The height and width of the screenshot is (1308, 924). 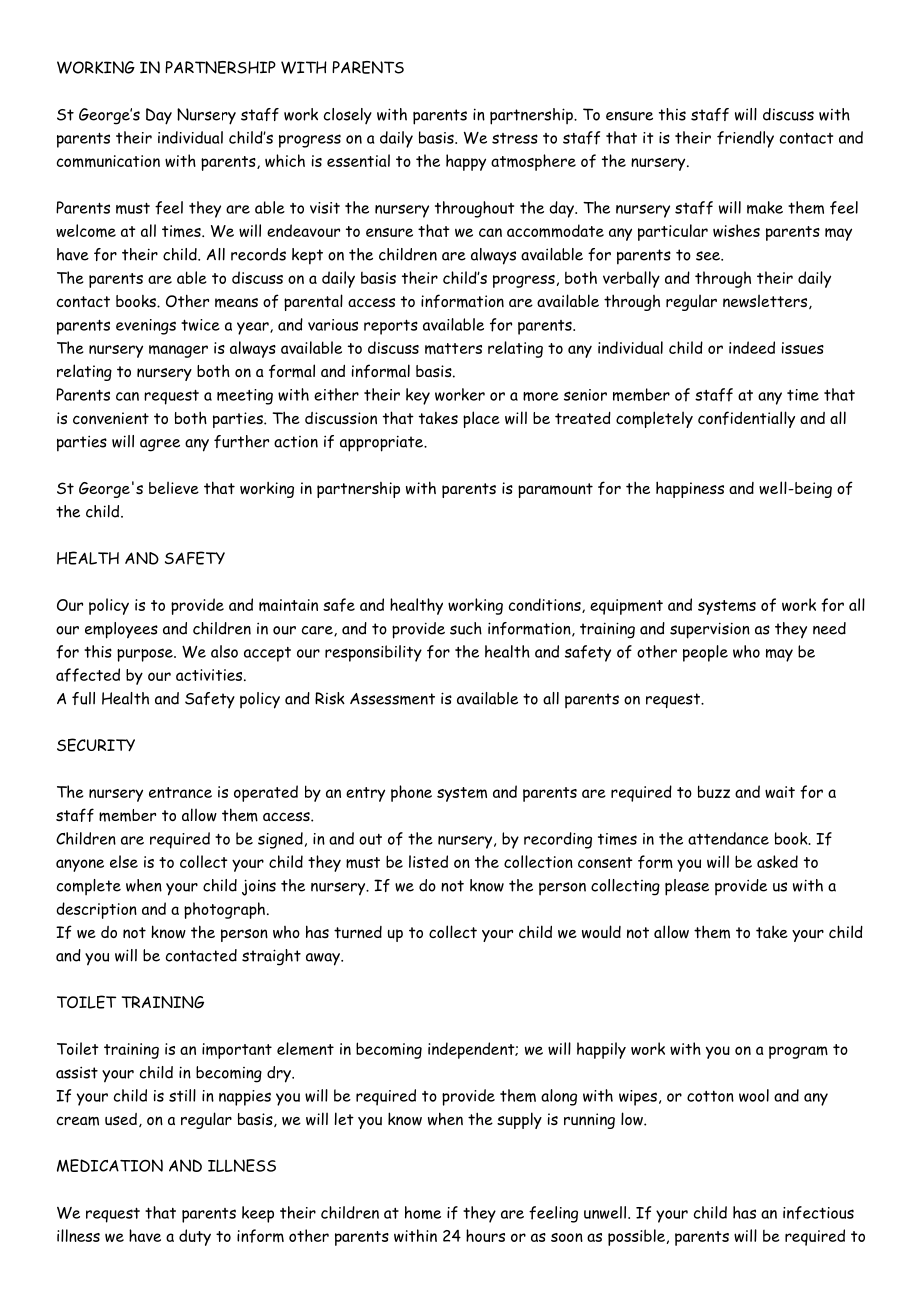 I want to click on attendance, so click(x=728, y=838).
